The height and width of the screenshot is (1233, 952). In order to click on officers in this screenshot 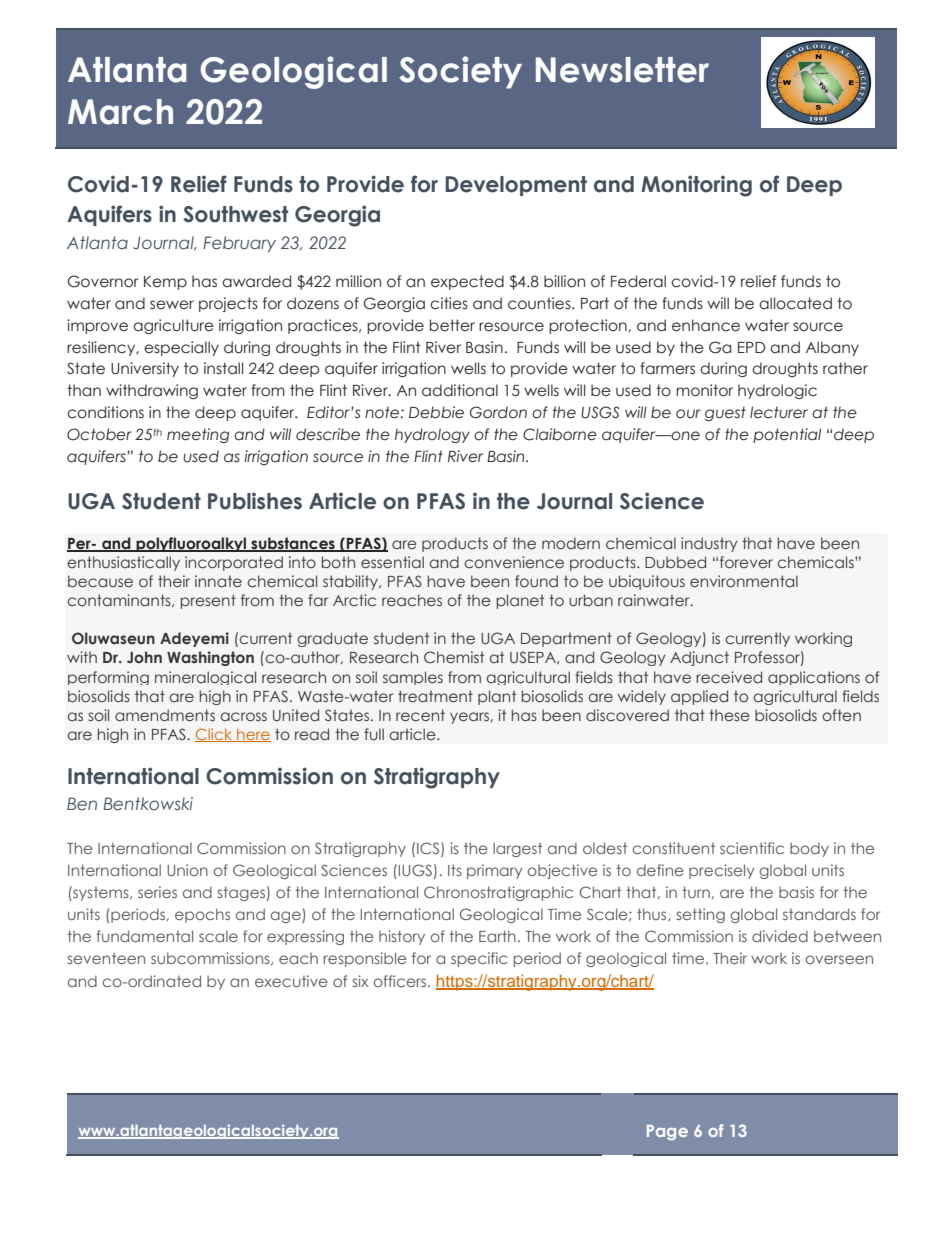, I will do `click(401, 981)`.
